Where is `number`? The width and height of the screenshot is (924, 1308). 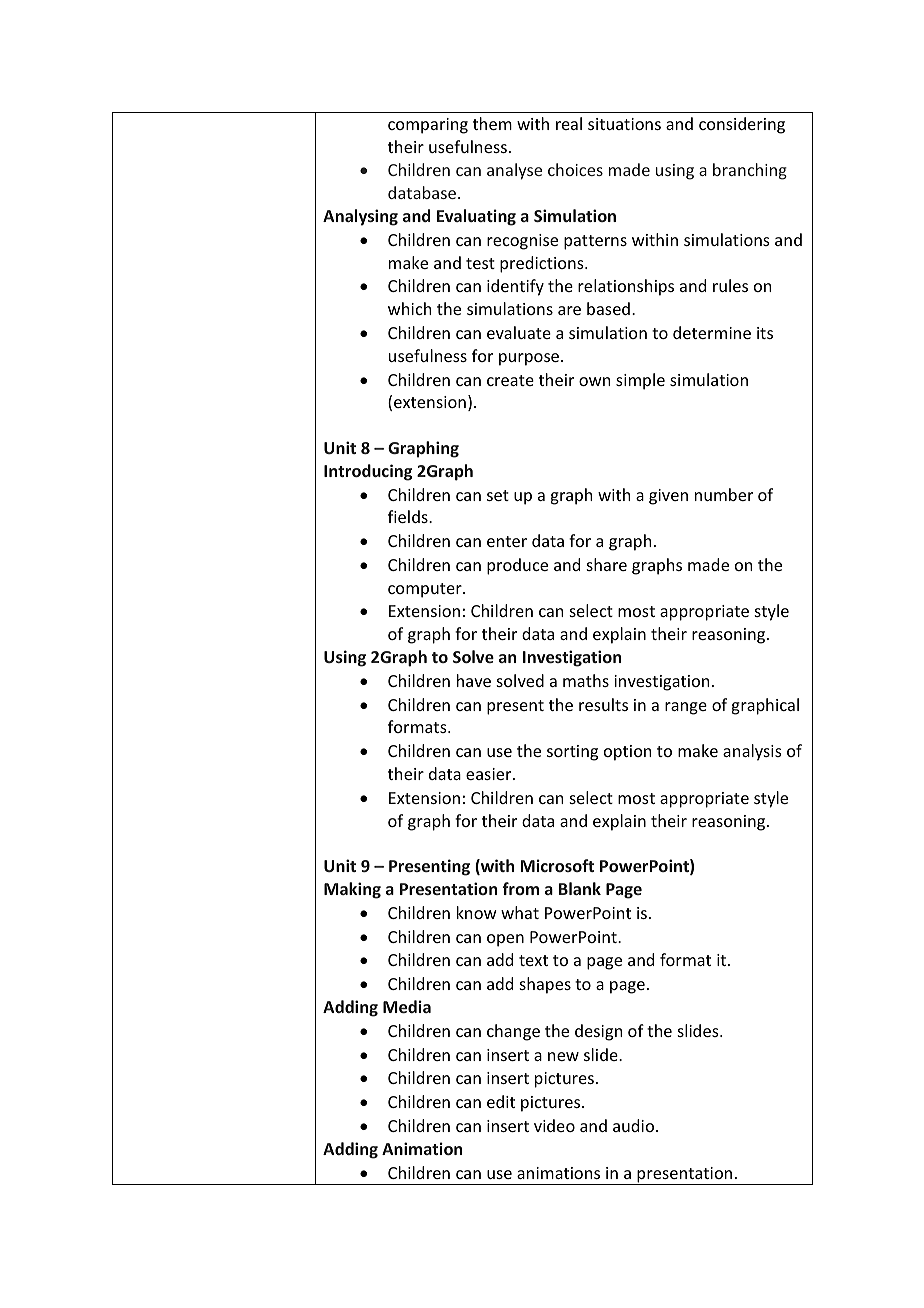 number is located at coordinates (724, 494).
